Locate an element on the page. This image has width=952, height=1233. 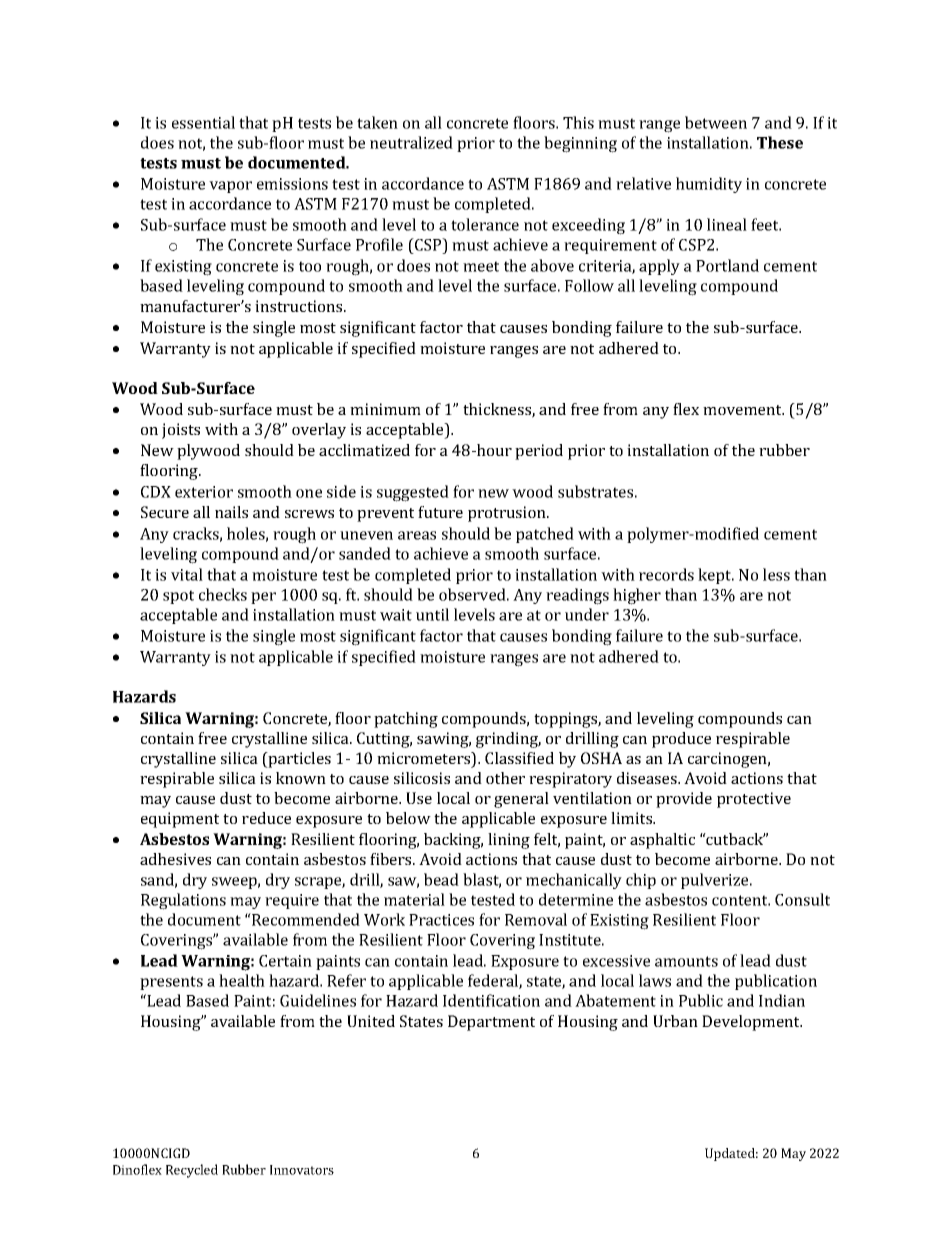
kept is located at coordinates (716, 576).
